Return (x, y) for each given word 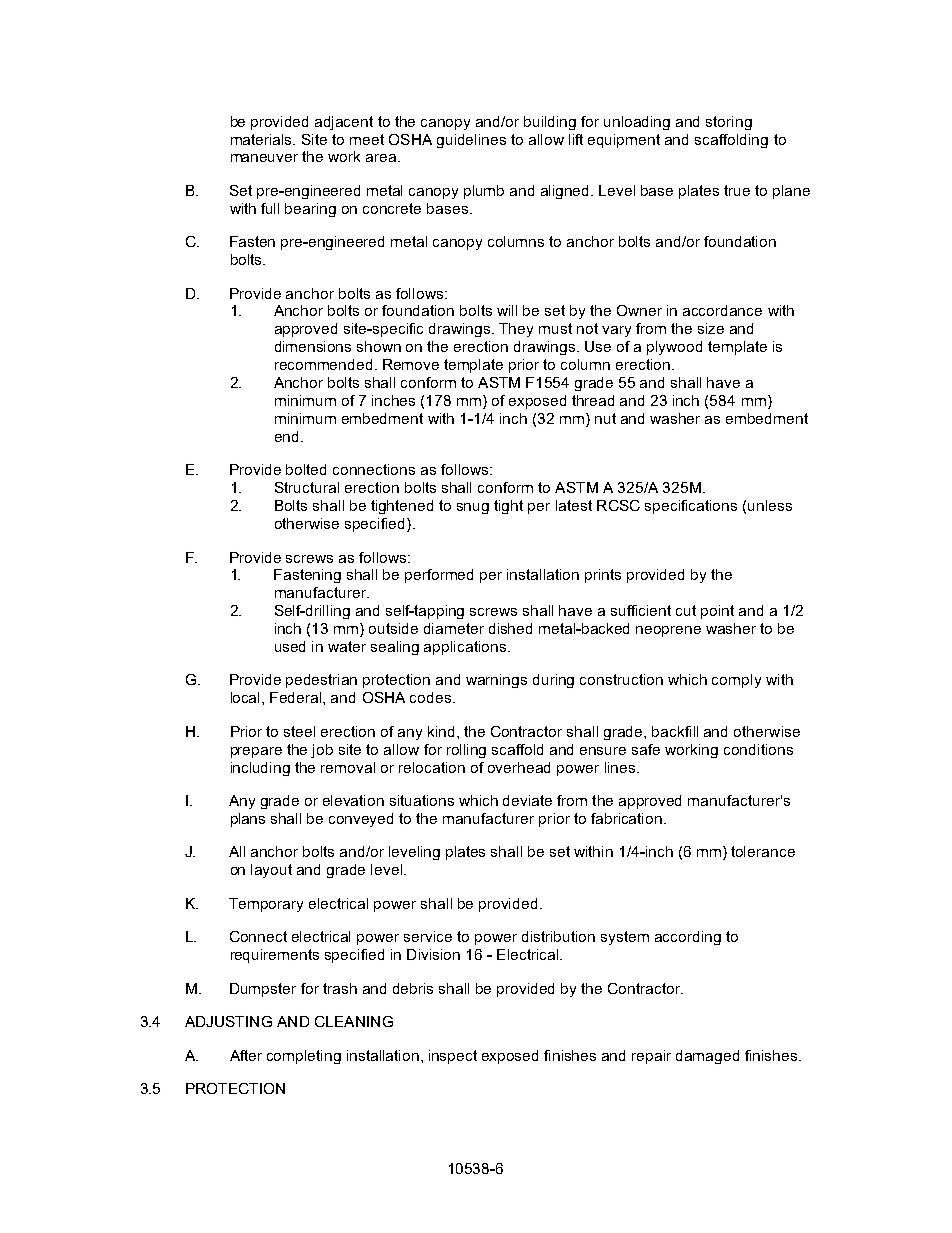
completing (304, 1057)
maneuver (264, 158)
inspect (453, 1057)
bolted (306, 469)
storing (729, 123)
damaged (707, 1057)
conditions (758, 749)
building (550, 123)
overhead (519, 767)
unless (770, 505)
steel (299, 731)
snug (473, 508)
